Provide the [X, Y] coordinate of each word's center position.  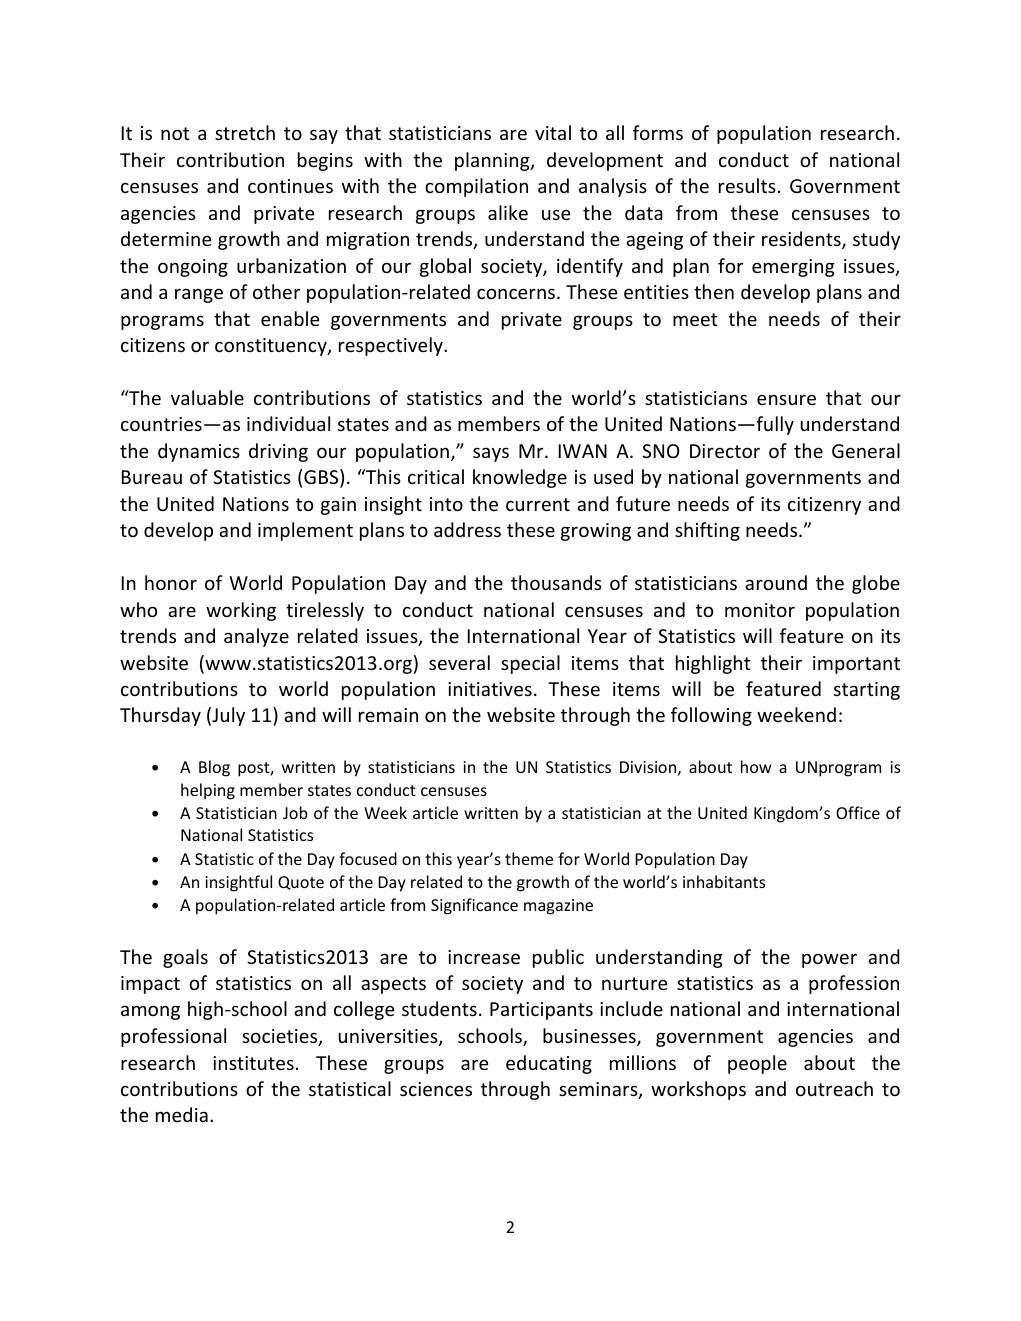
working [241, 611]
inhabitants [724, 881]
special [530, 664]
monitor [760, 610]
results [747, 185]
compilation [476, 187]
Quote [301, 883]
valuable [207, 397]
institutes [253, 1063]
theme [529, 858]
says [491, 454]
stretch [245, 132]
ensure [786, 399]
